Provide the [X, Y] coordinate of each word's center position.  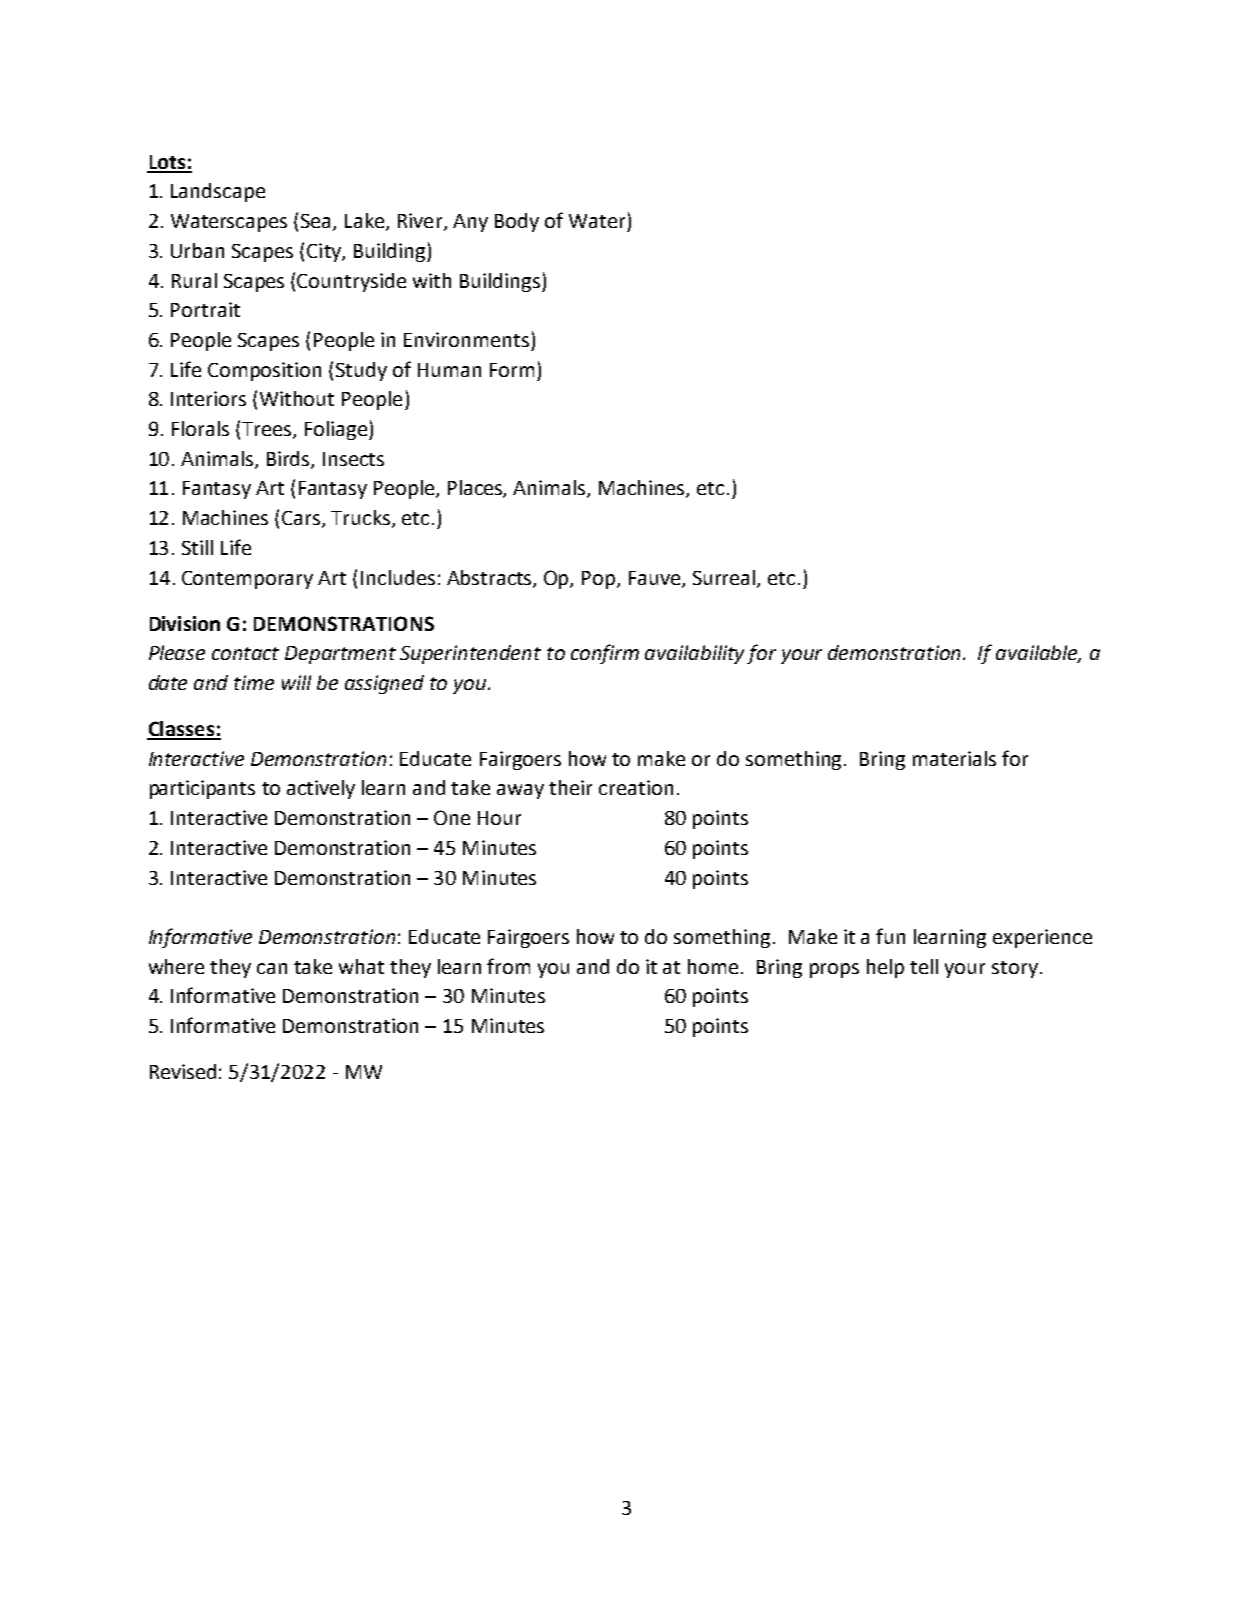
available [1038, 654]
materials [954, 758]
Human [449, 370]
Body [517, 222]
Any [470, 223]
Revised [183, 1071]
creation [636, 787]
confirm [605, 654]
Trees [268, 430]
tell [924, 966]
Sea [317, 222]
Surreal [725, 578]
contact [245, 653]
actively [321, 789]
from [508, 966]
